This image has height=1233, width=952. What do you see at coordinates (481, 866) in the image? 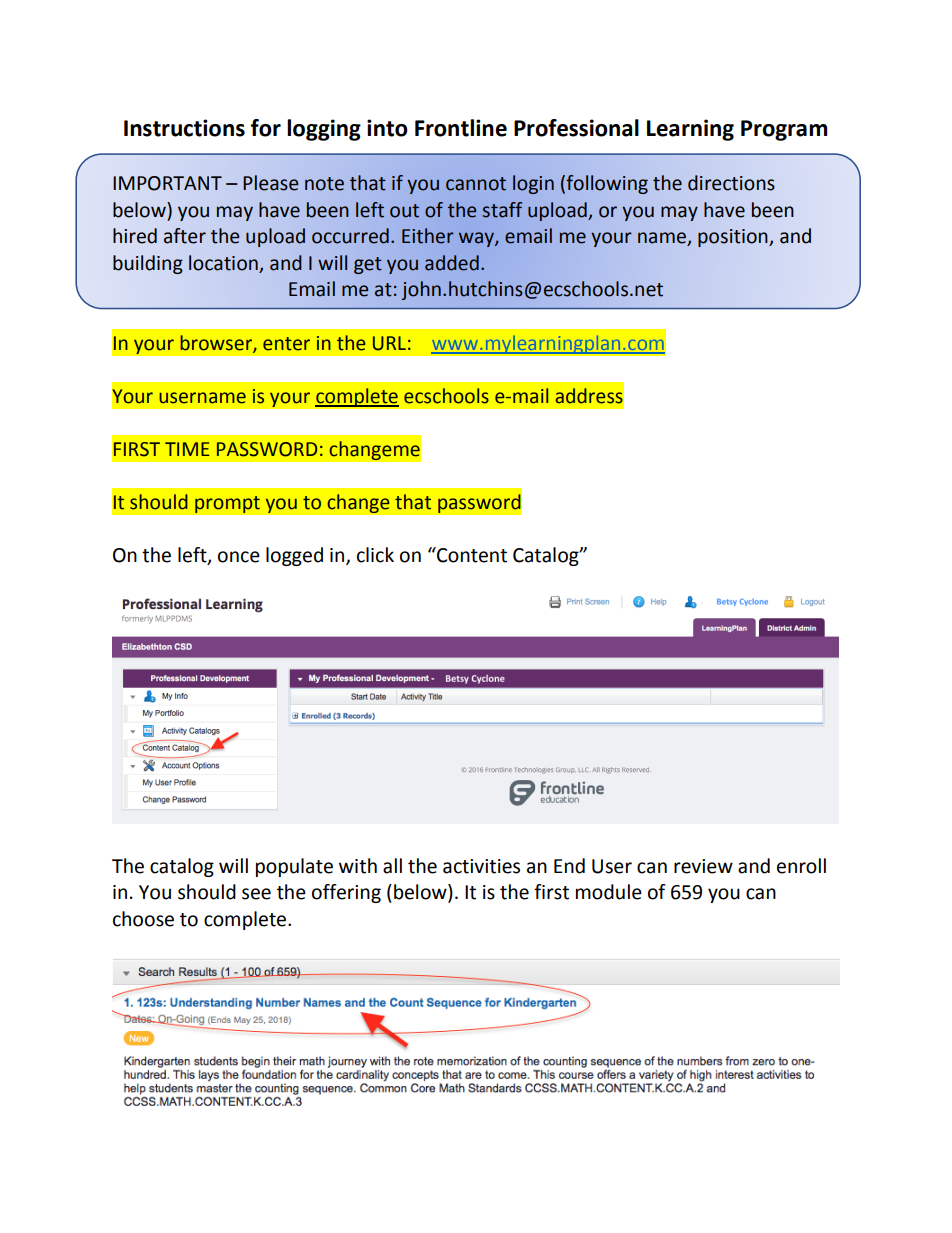
I see `activities` at bounding box center [481, 866].
